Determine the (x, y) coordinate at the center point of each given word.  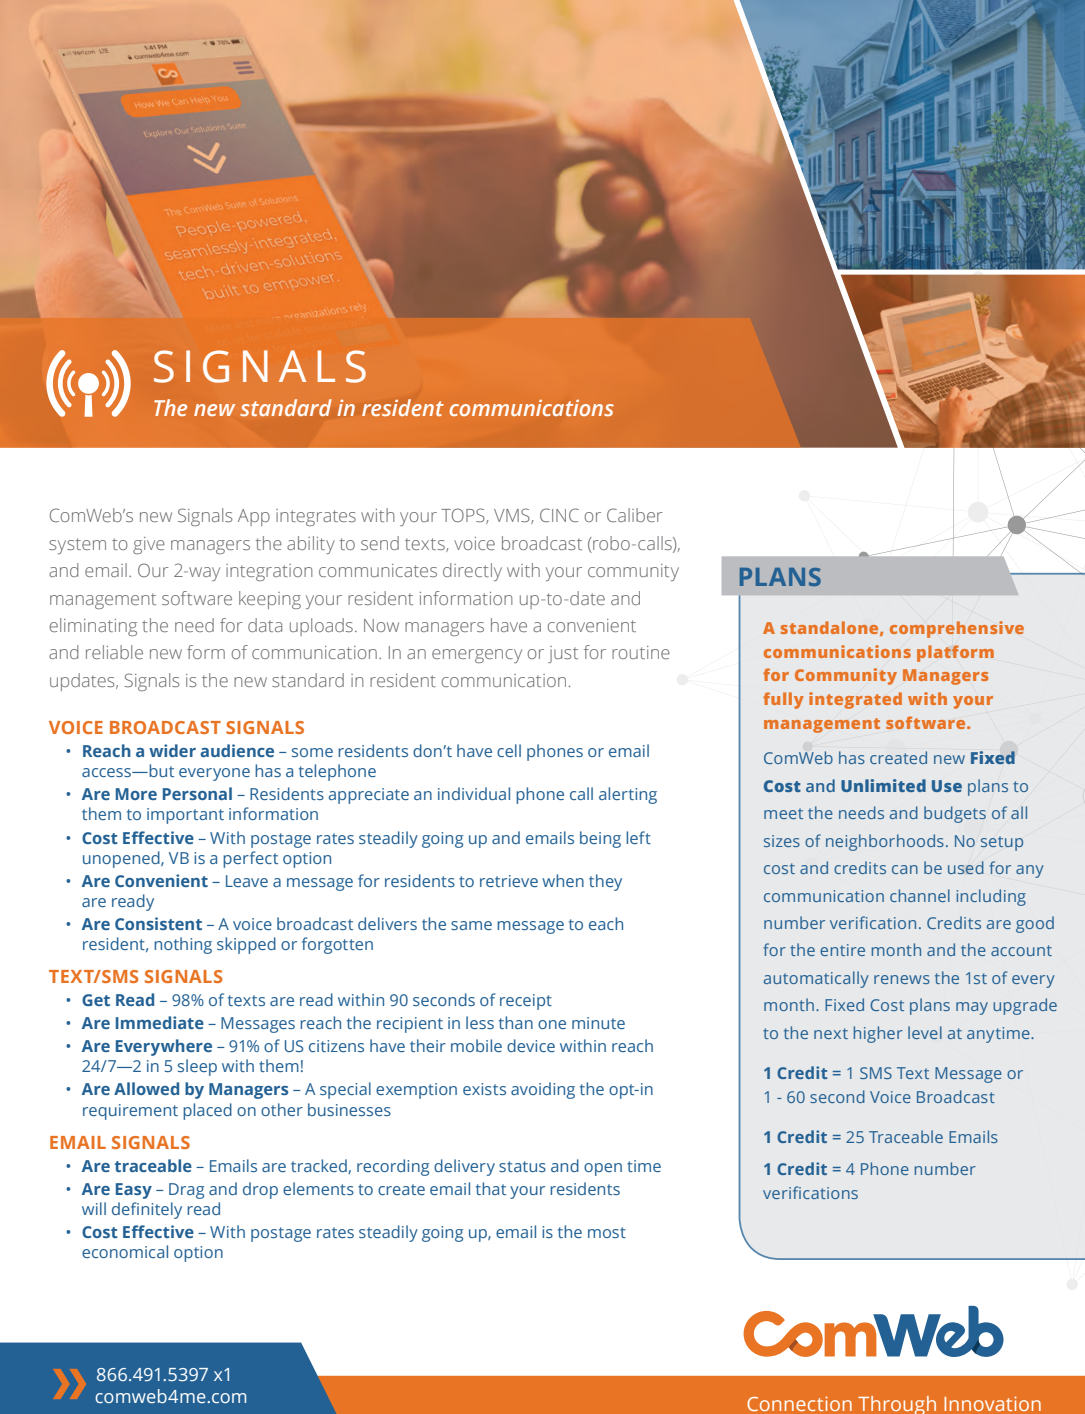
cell (509, 750)
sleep (197, 1067)
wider (172, 750)
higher (878, 1034)
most (607, 1232)
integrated (855, 700)
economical (125, 1251)
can (905, 869)
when (563, 880)
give (149, 545)
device (531, 1045)
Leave (247, 881)
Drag (186, 1191)
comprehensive (957, 629)
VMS (513, 516)
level (925, 1032)
